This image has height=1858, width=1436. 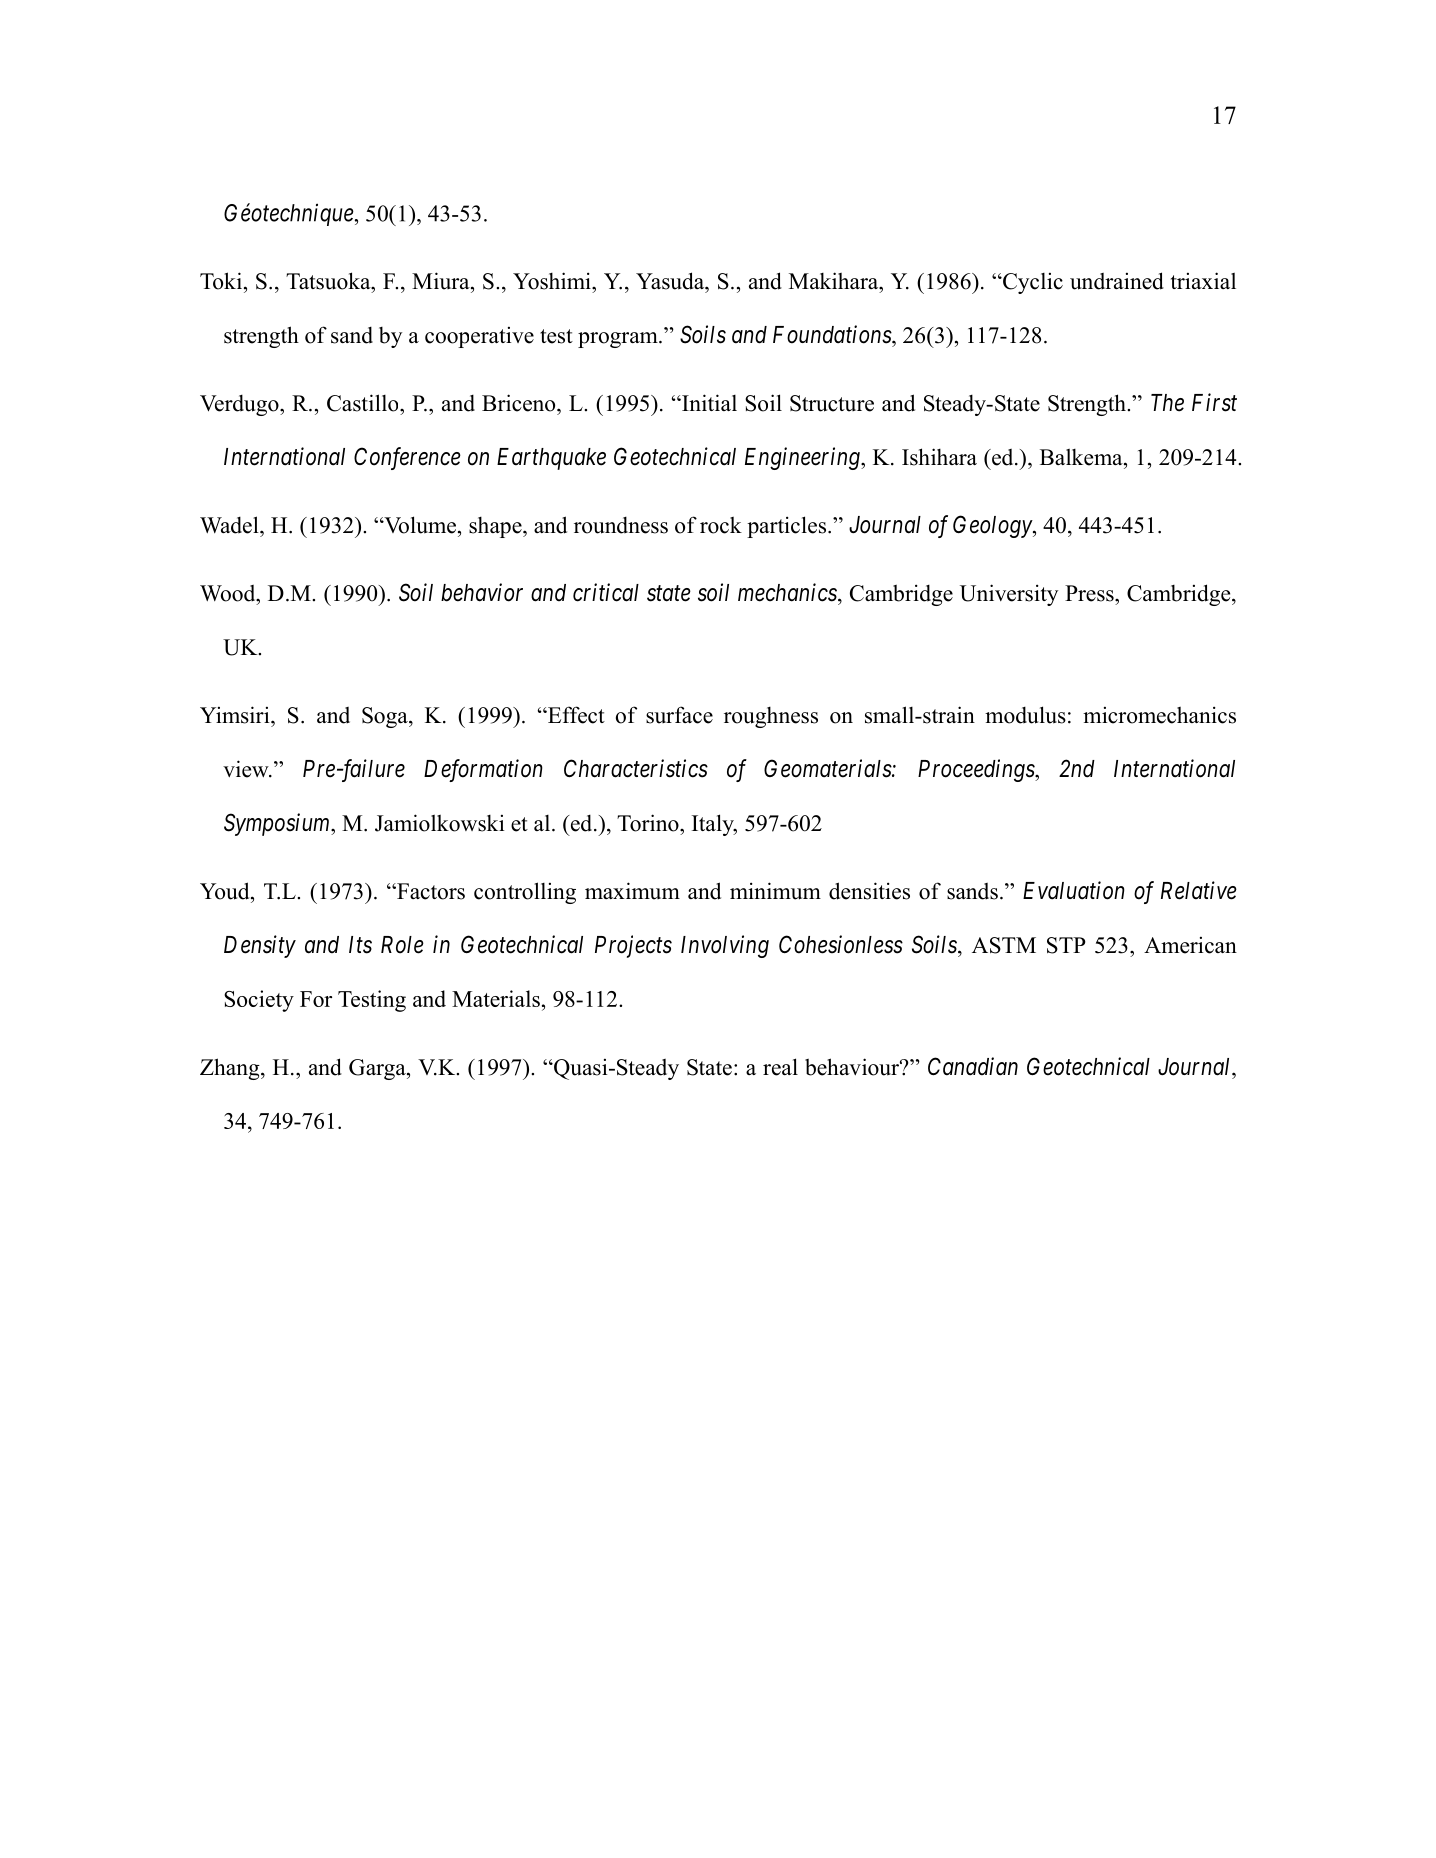 I want to click on Evaluation, so click(x=1074, y=890).
